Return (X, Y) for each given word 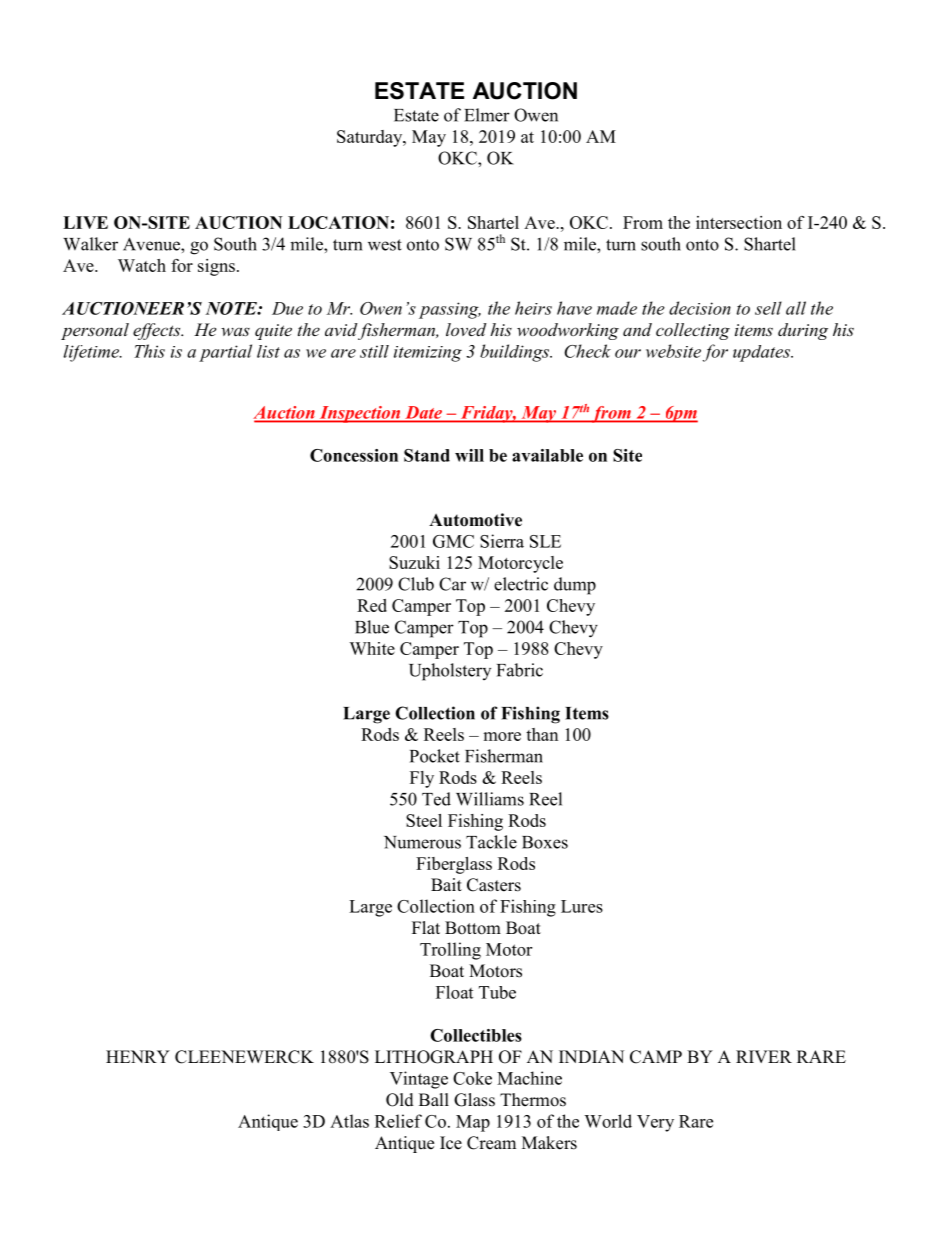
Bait (446, 884)
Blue (372, 627)
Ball (434, 1099)
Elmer (487, 115)
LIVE (85, 222)
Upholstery (450, 672)
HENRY (138, 1056)
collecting (693, 331)
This (149, 351)
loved (466, 329)
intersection (739, 222)
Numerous (422, 842)
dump (575, 586)
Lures (582, 906)
